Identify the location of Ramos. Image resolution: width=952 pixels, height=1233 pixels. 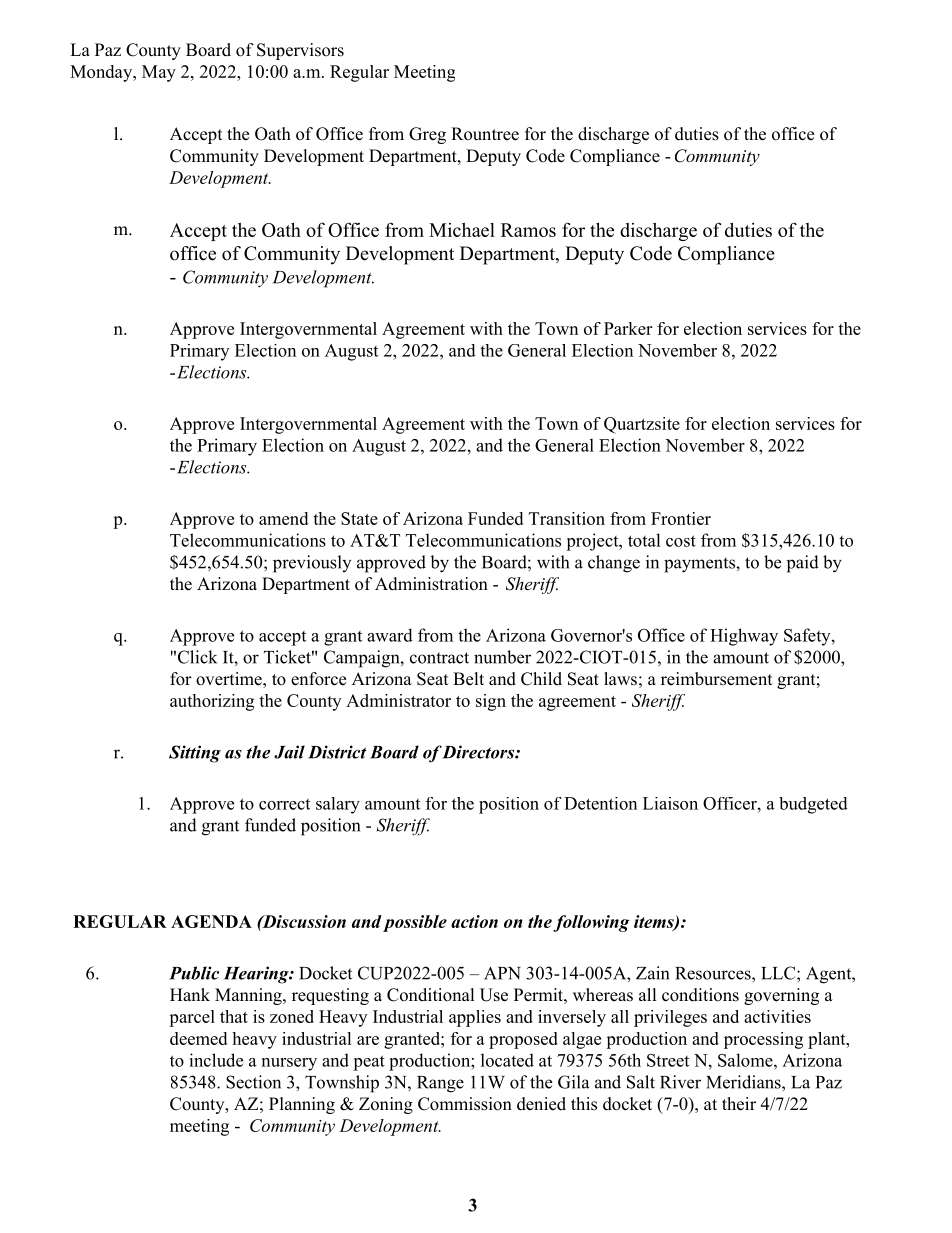
(528, 230).
